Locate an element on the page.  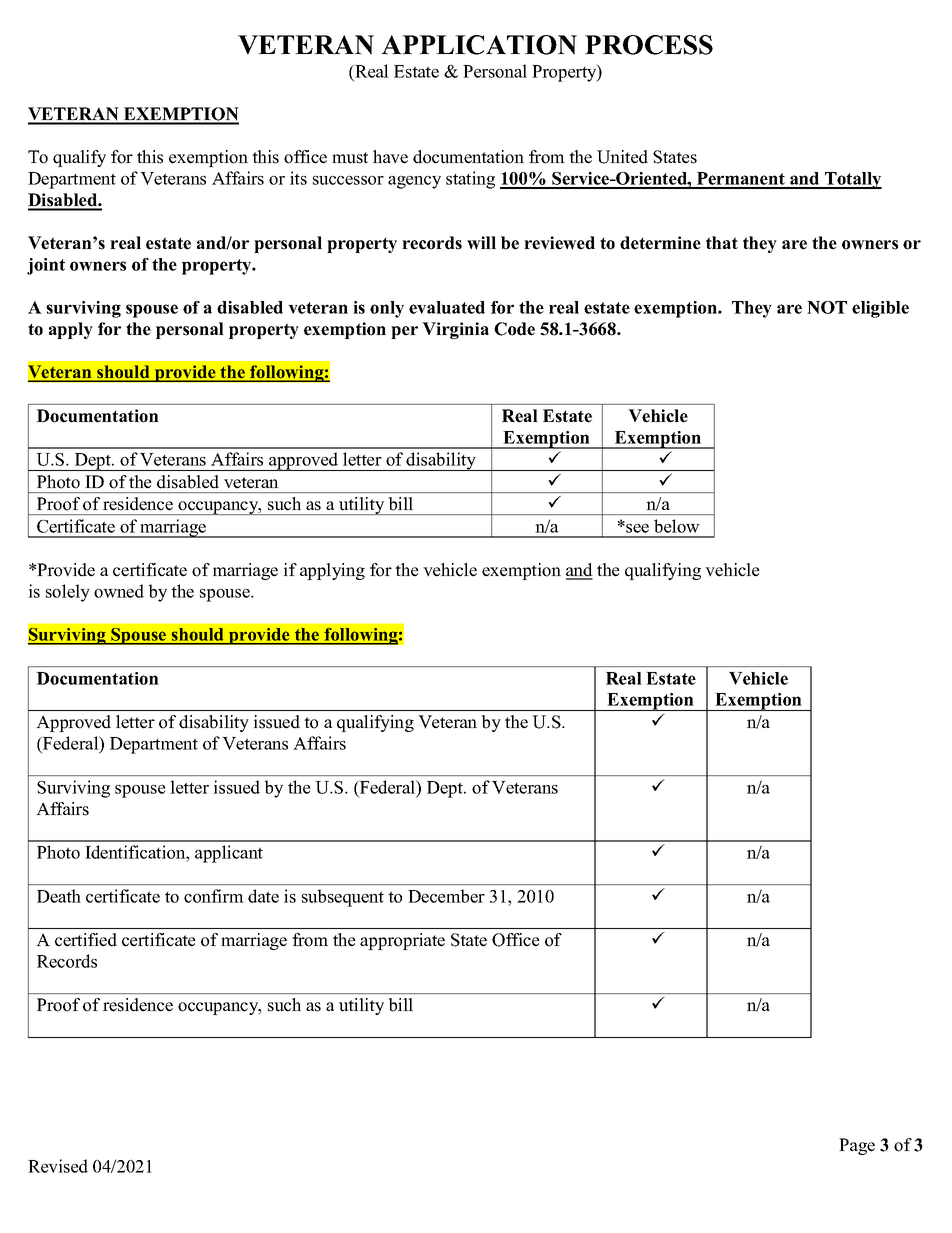
NOT is located at coordinates (827, 307).
